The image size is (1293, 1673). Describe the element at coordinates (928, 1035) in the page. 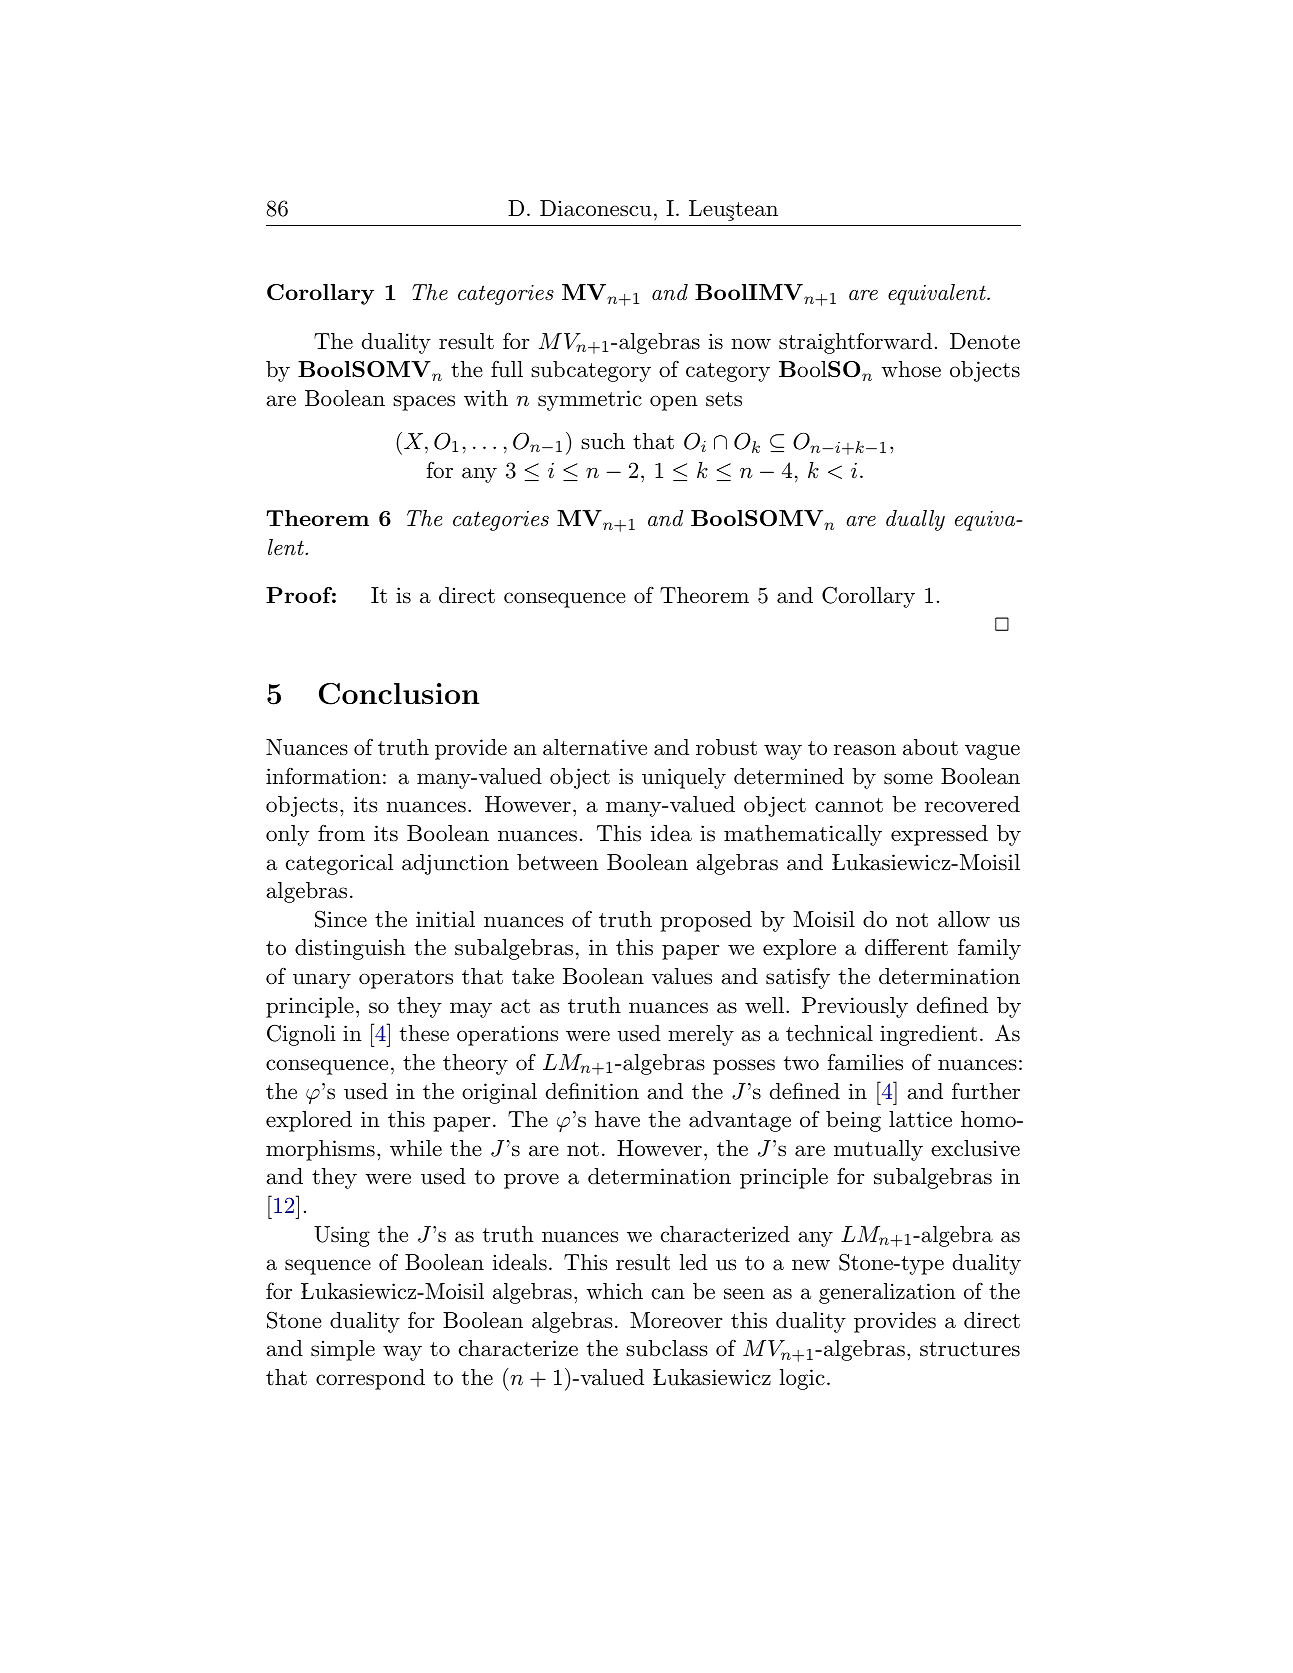

I see `ingredient` at that location.
